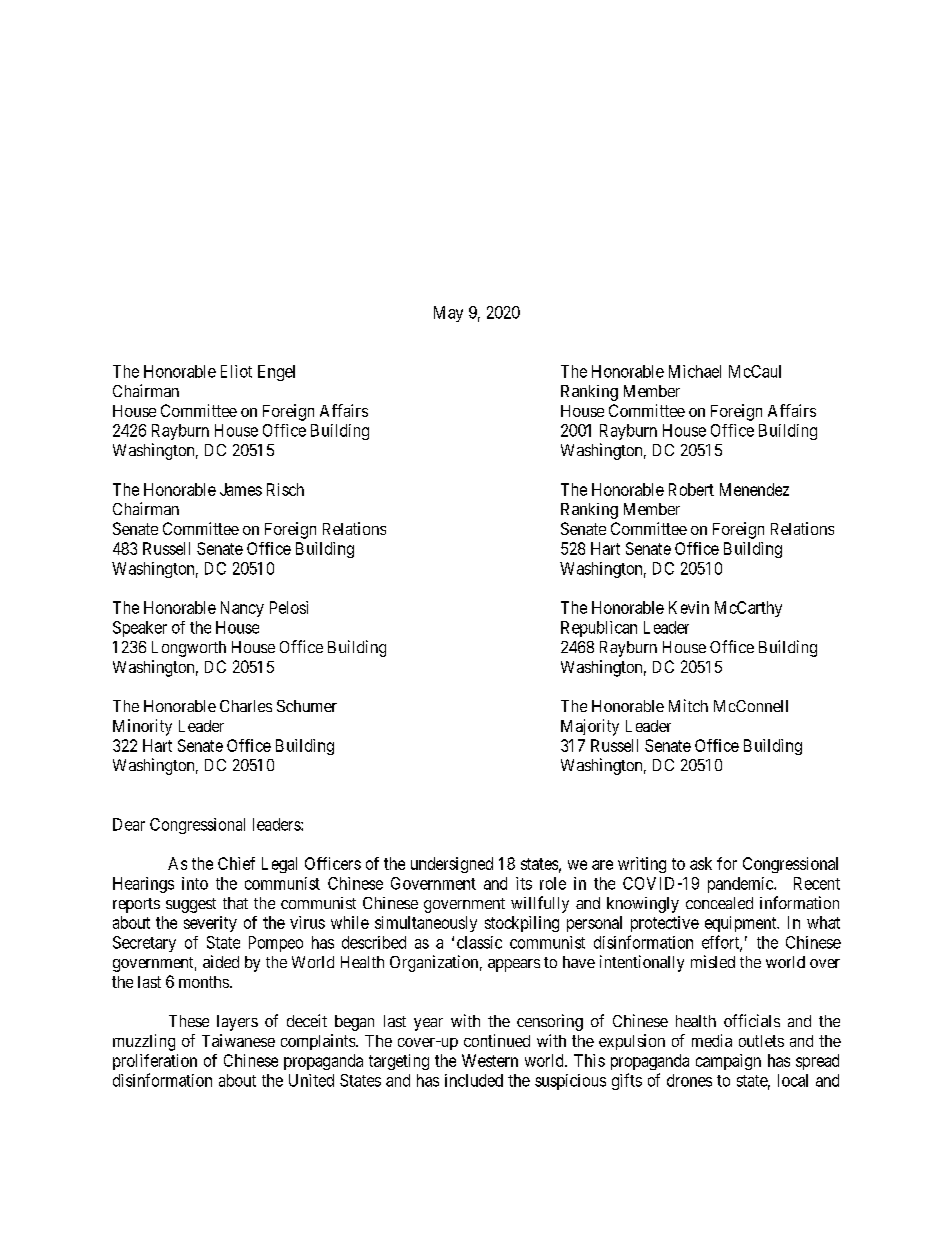 The image size is (952, 1233). What do you see at coordinates (490, 1060) in the image?
I see `Western` at bounding box center [490, 1060].
